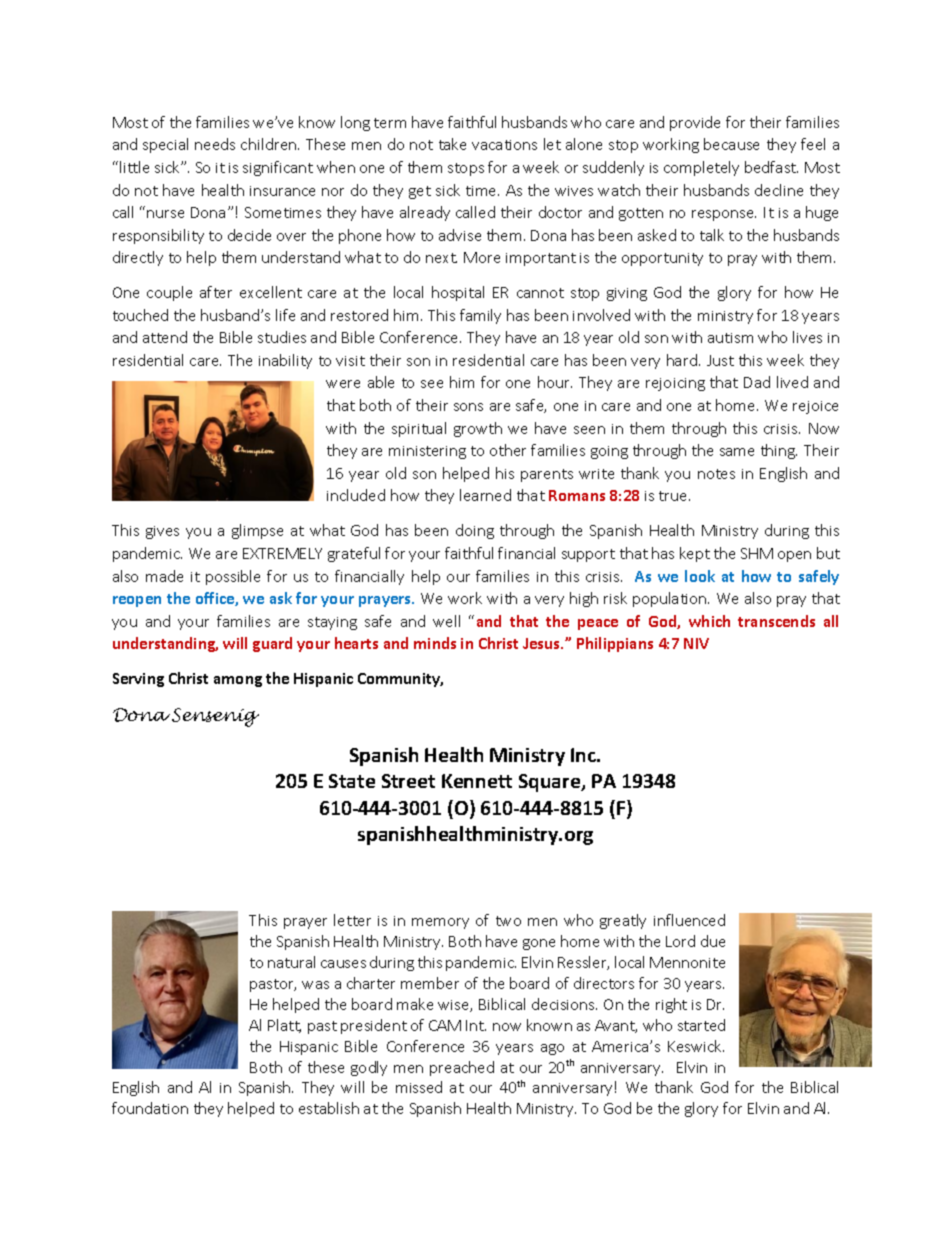  What do you see at coordinates (285, 361) in the page?
I see `inability` at bounding box center [285, 361].
